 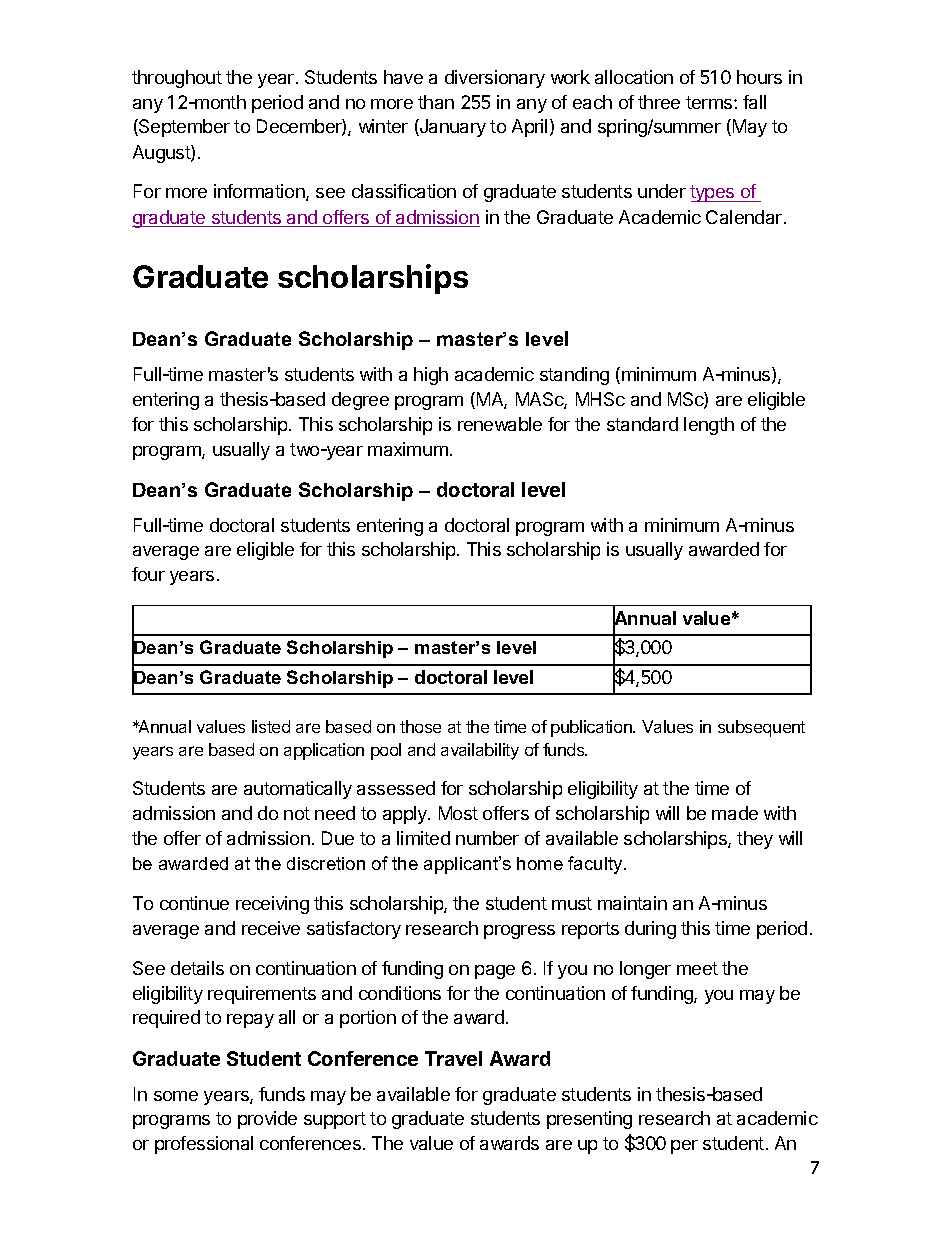 I want to click on professional, so click(x=204, y=1145).
